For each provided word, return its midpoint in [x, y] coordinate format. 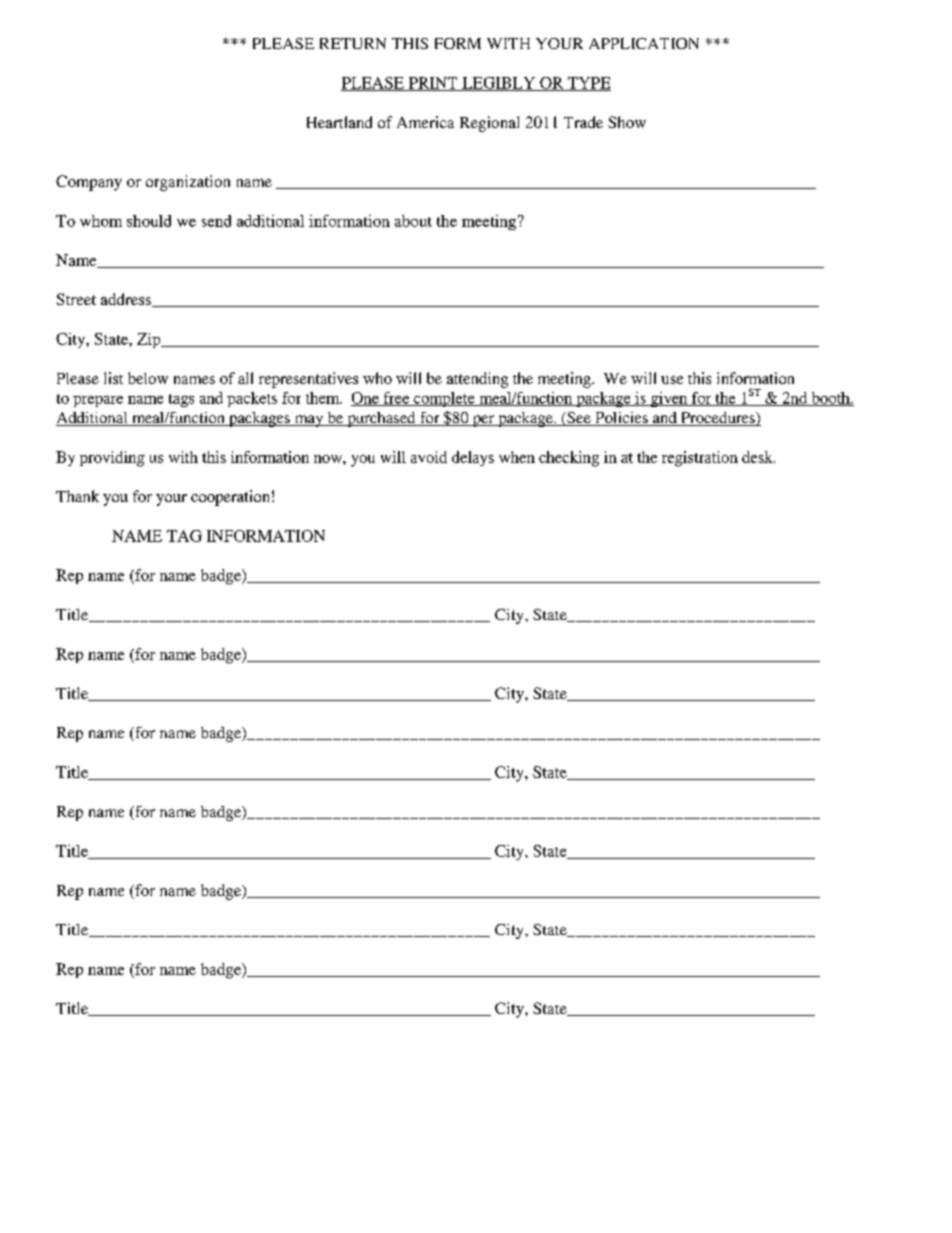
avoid [429, 457]
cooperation [230, 498]
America [425, 122]
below [148, 378]
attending [477, 380]
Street [76, 299]
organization [188, 183]
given [669, 399]
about [413, 221]
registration [700, 459]
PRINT [433, 84]
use [672, 380]
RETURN [353, 43]
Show [627, 122]
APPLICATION [644, 43]
